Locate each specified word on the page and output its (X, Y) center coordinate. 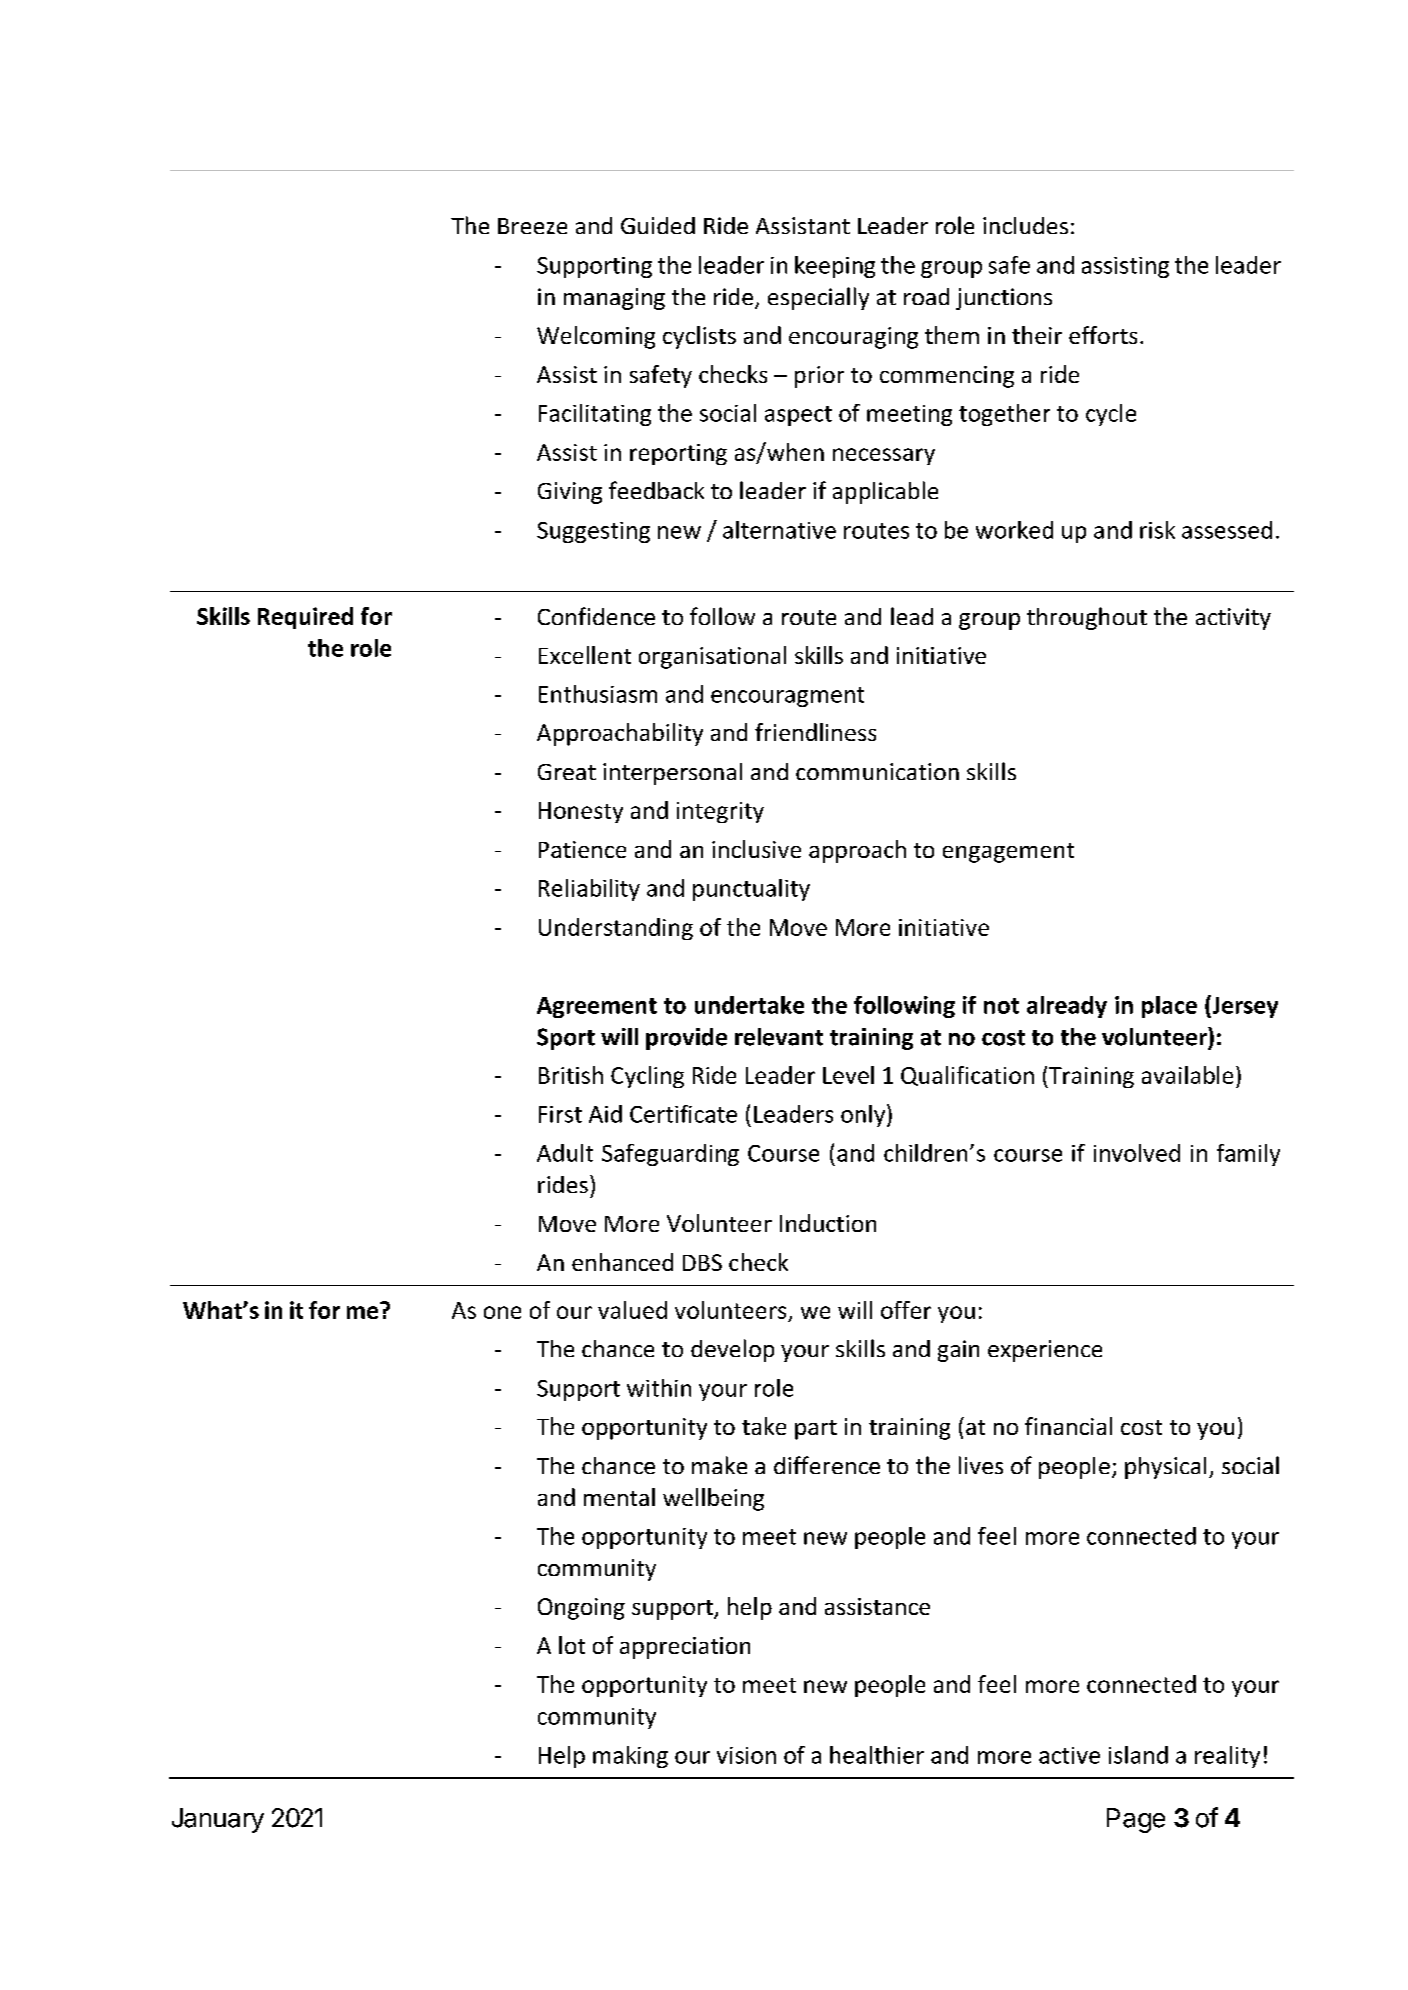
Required (305, 618)
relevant (779, 1037)
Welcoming (596, 337)
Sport (566, 1039)
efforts (1103, 335)
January (218, 1820)
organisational (712, 657)
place (1169, 1007)
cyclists (699, 337)
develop (732, 1350)
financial (1068, 1426)
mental (619, 1497)
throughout (1087, 618)
